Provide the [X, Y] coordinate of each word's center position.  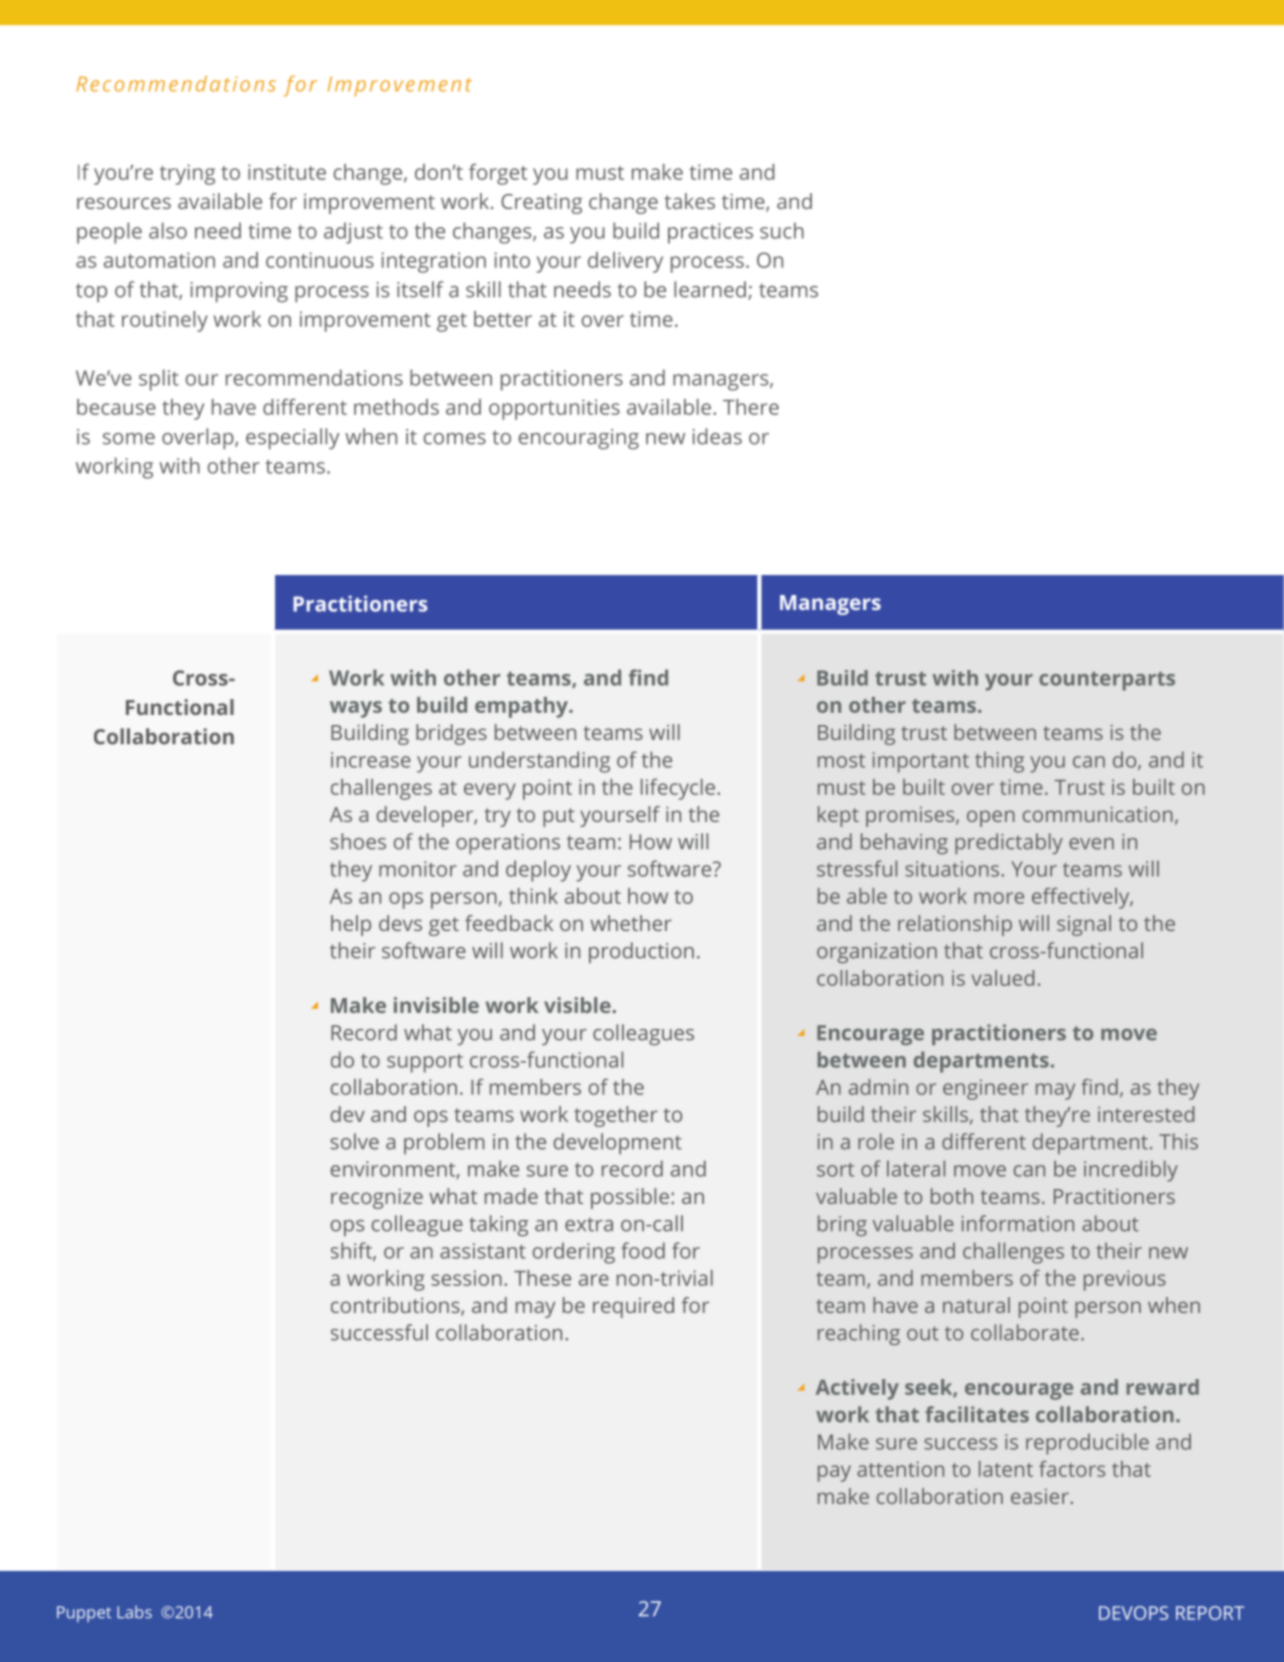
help [351, 925]
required [633, 1307]
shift [352, 1251]
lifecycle [678, 789]
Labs [134, 1612]
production [641, 952]
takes [689, 201]
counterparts [1107, 681]
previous [1125, 1280]
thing [999, 762]
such [782, 230]
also [168, 230]
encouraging [578, 439]
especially [293, 439]
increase [371, 760]
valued [1002, 978]
